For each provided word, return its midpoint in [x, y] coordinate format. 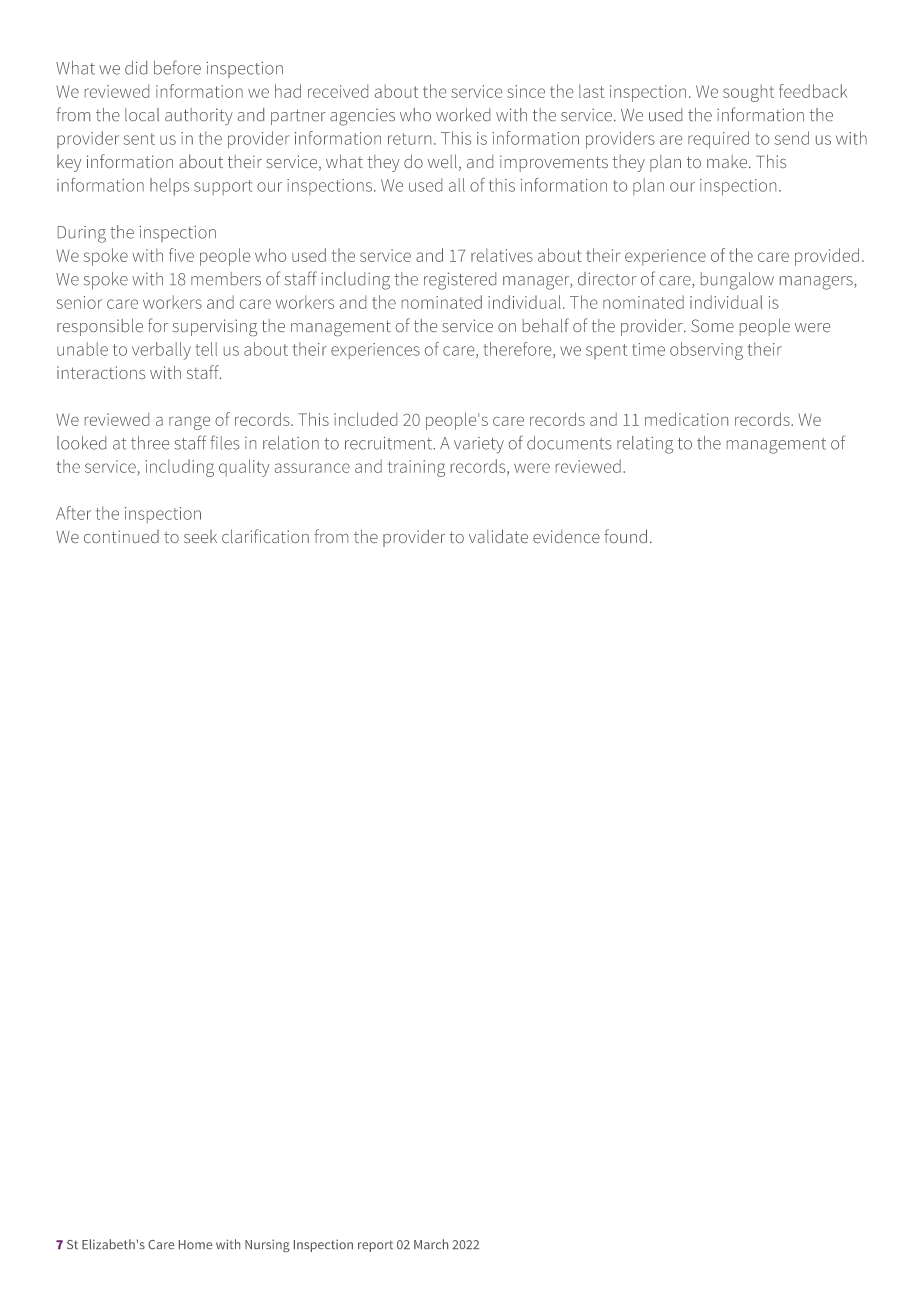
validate [498, 536]
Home [195, 1244]
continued [121, 536]
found [625, 536]
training [416, 468]
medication [686, 419]
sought [748, 93]
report [375, 1246]
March [431, 1244]
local [142, 114]
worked [463, 114]
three [150, 443]
